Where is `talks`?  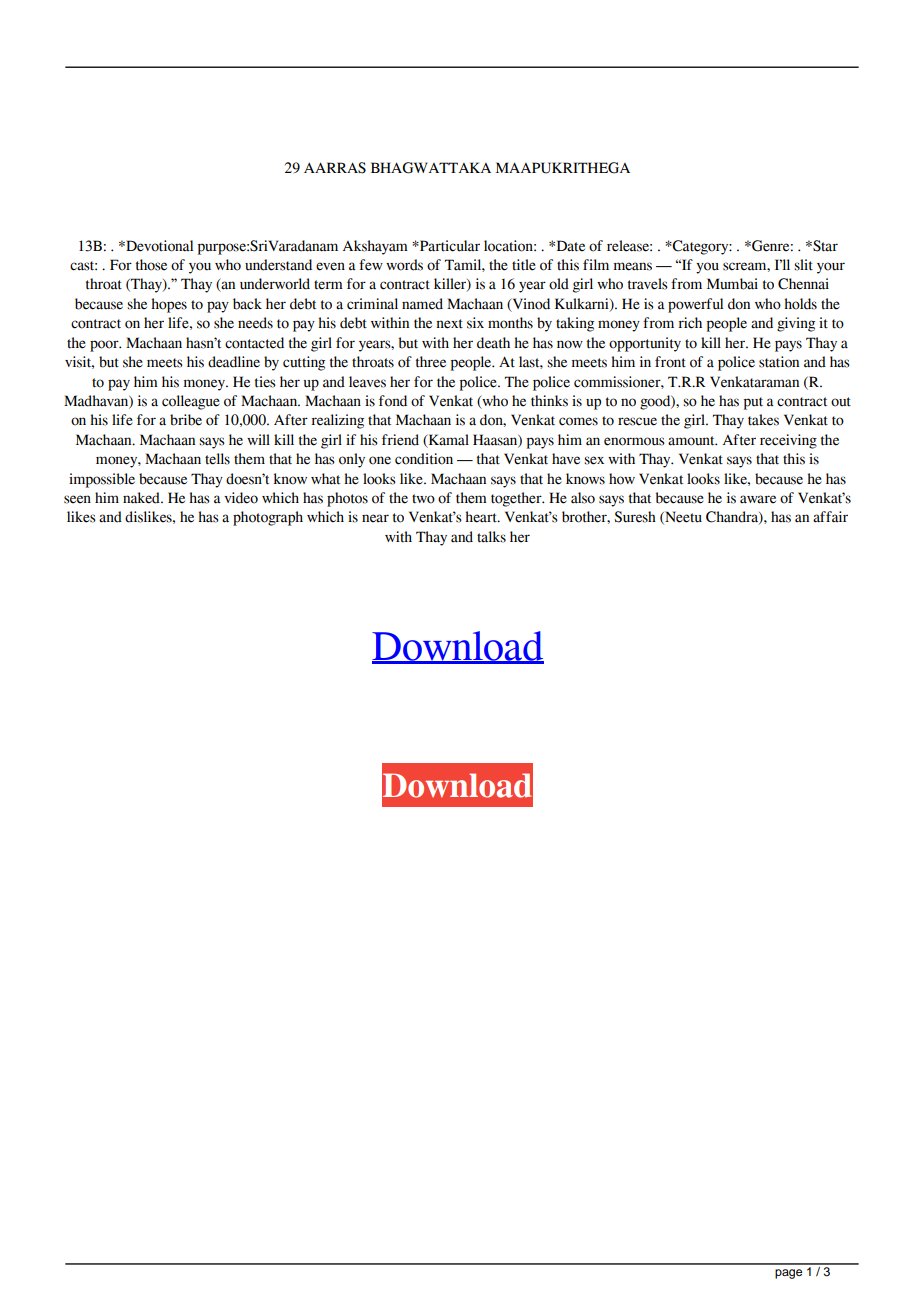
talks is located at coordinates (491, 537).
